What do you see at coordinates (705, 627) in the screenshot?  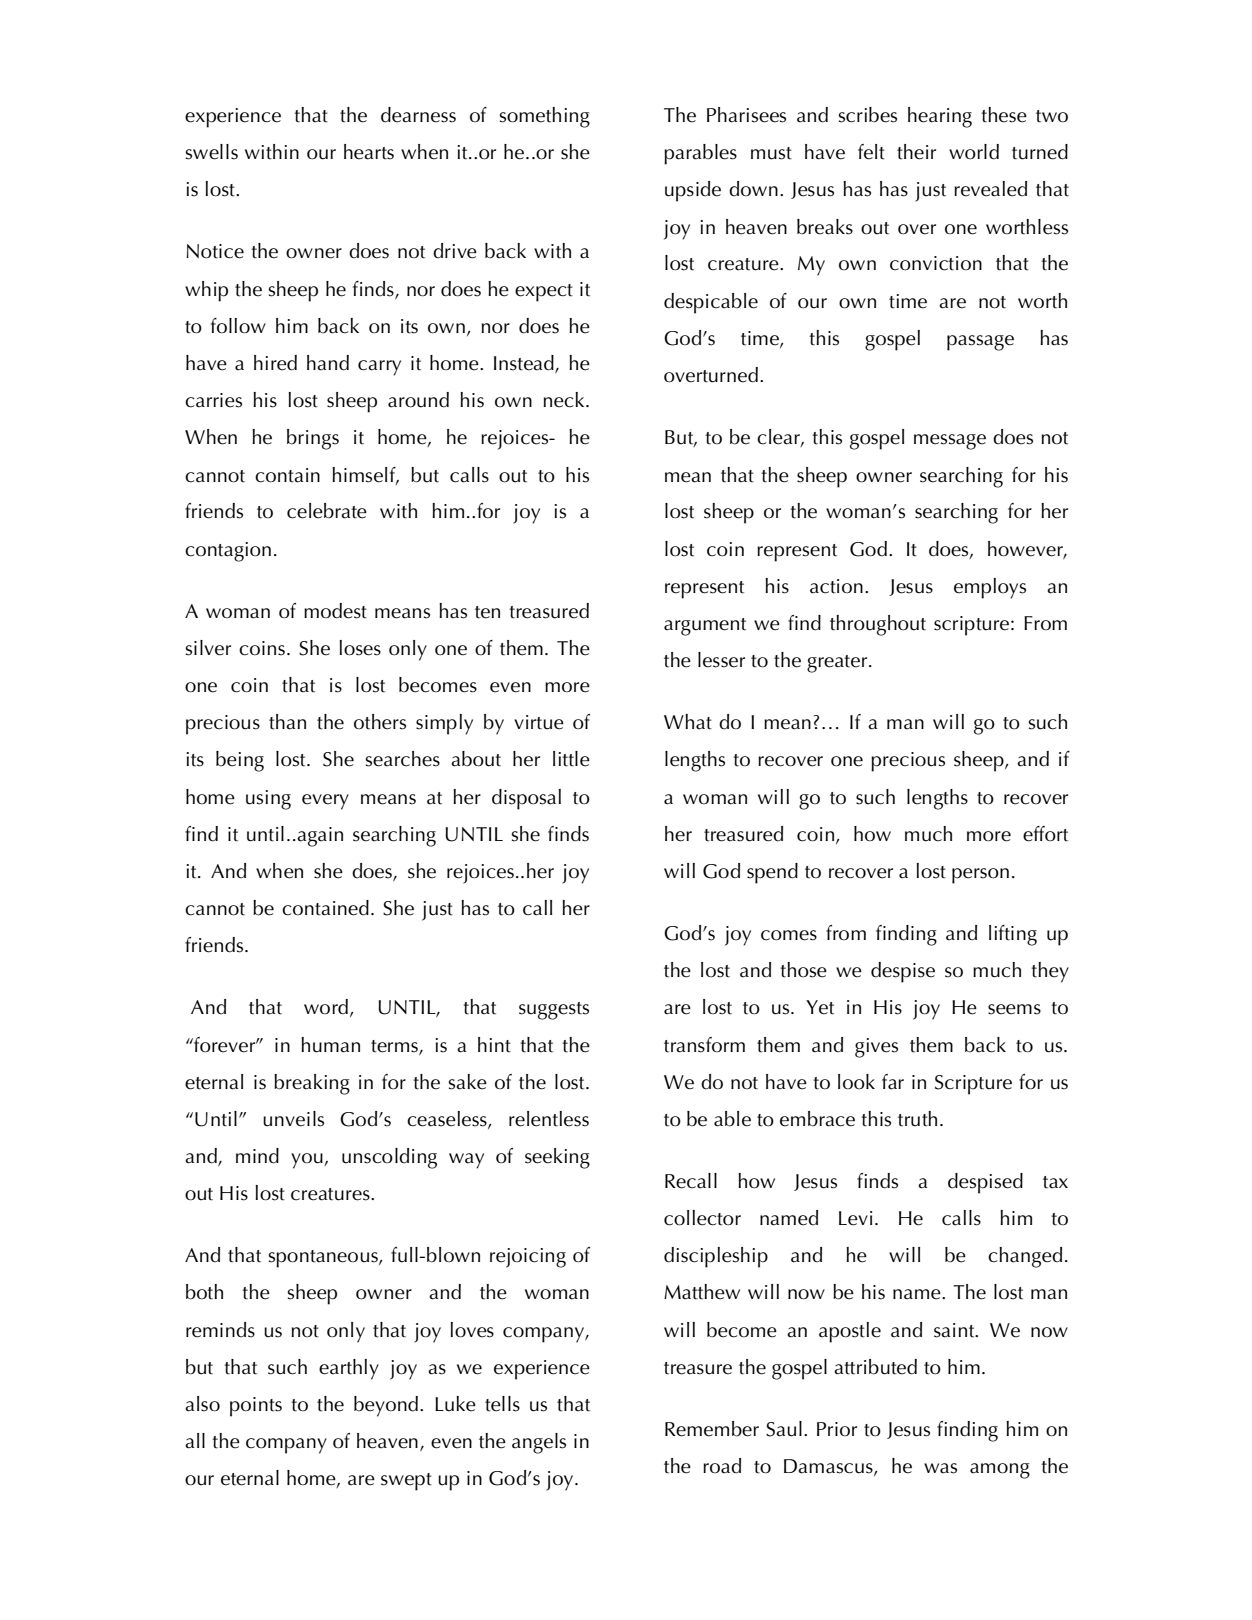 I see `argument` at bounding box center [705, 627].
